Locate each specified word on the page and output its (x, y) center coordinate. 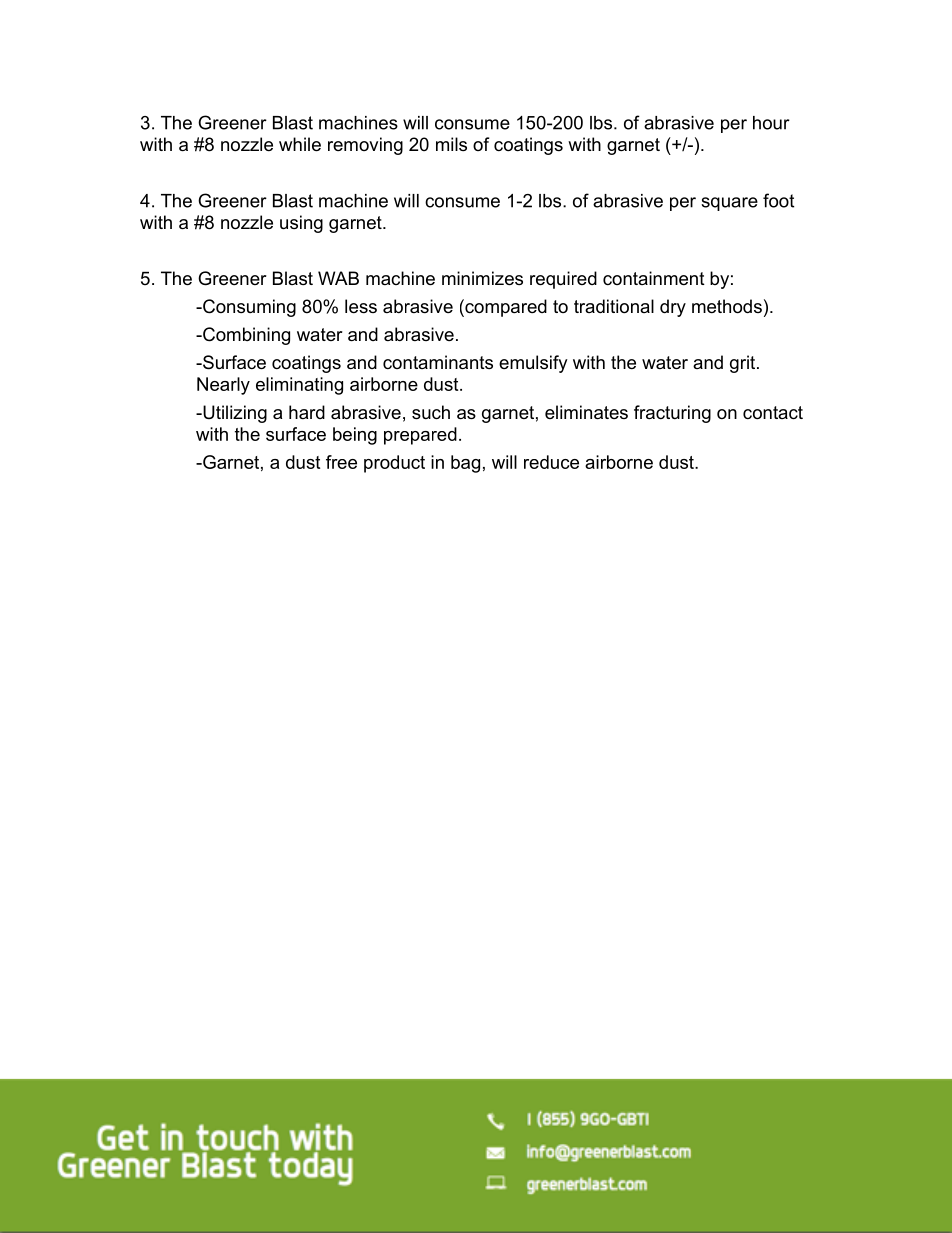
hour (771, 123)
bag (465, 464)
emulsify (533, 364)
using (301, 224)
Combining (245, 336)
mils (451, 144)
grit (744, 364)
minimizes (482, 278)
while (300, 144)
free (341, 462)
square (729, 204)
